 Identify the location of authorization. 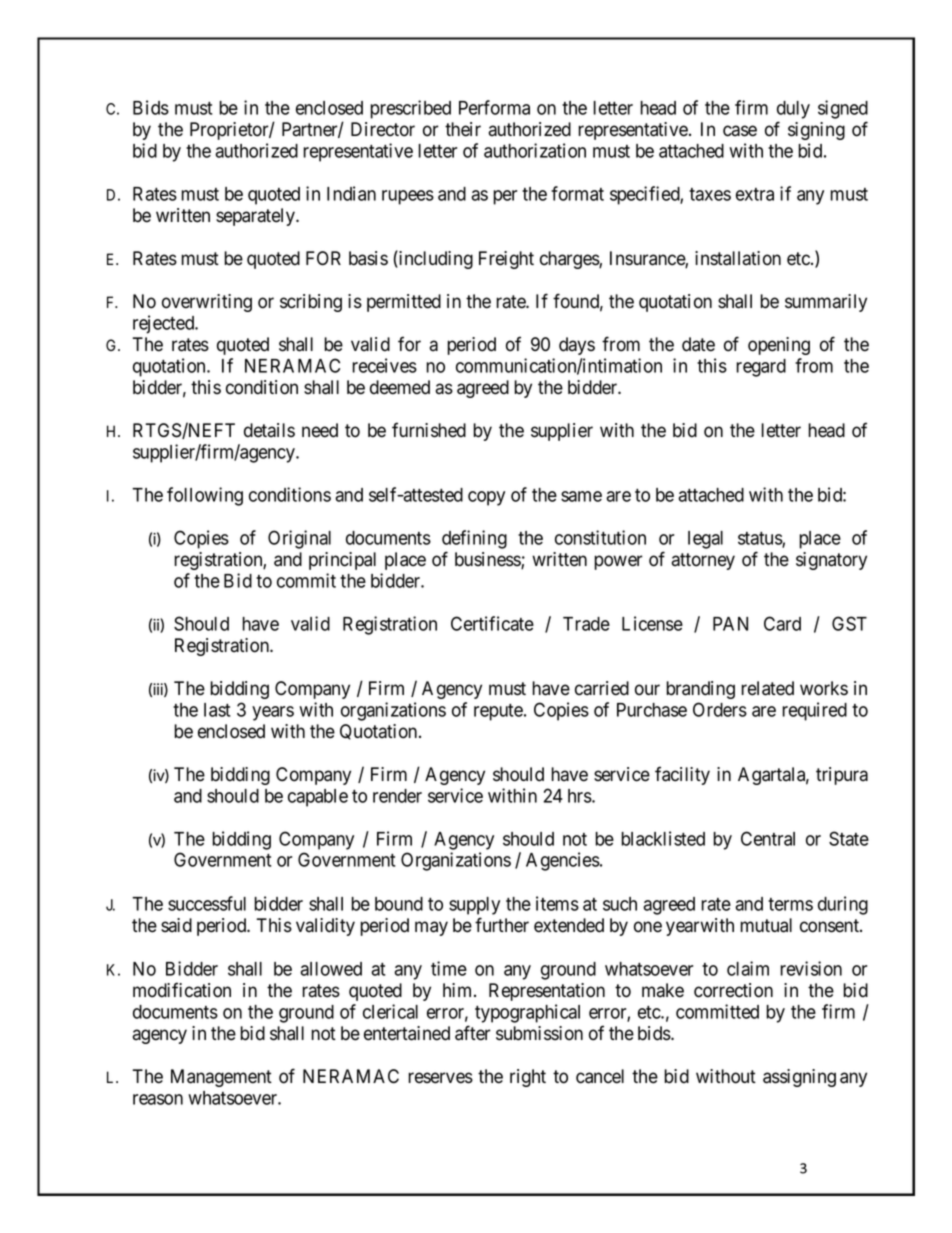
(535, 150).
